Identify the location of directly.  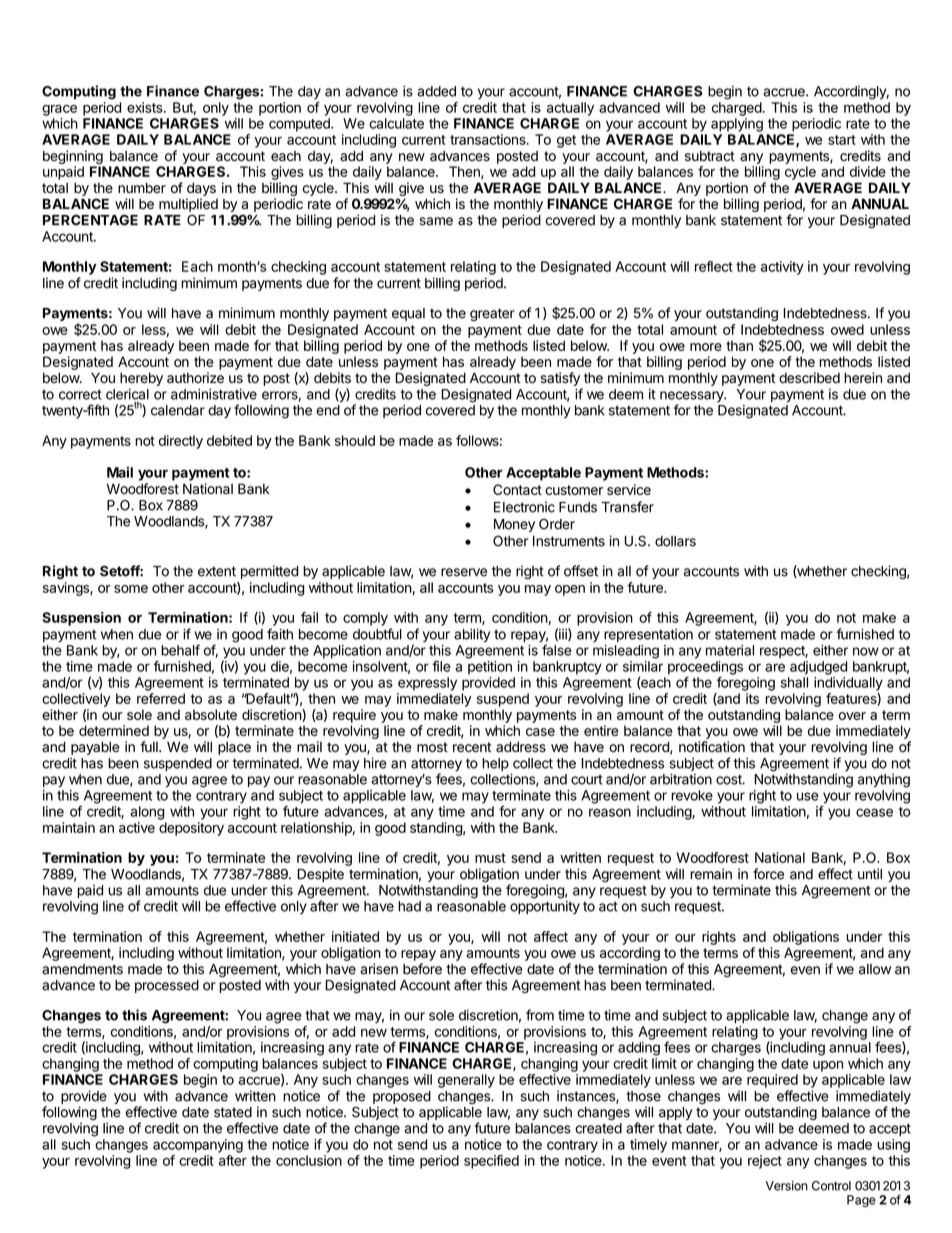
(181, 442).
